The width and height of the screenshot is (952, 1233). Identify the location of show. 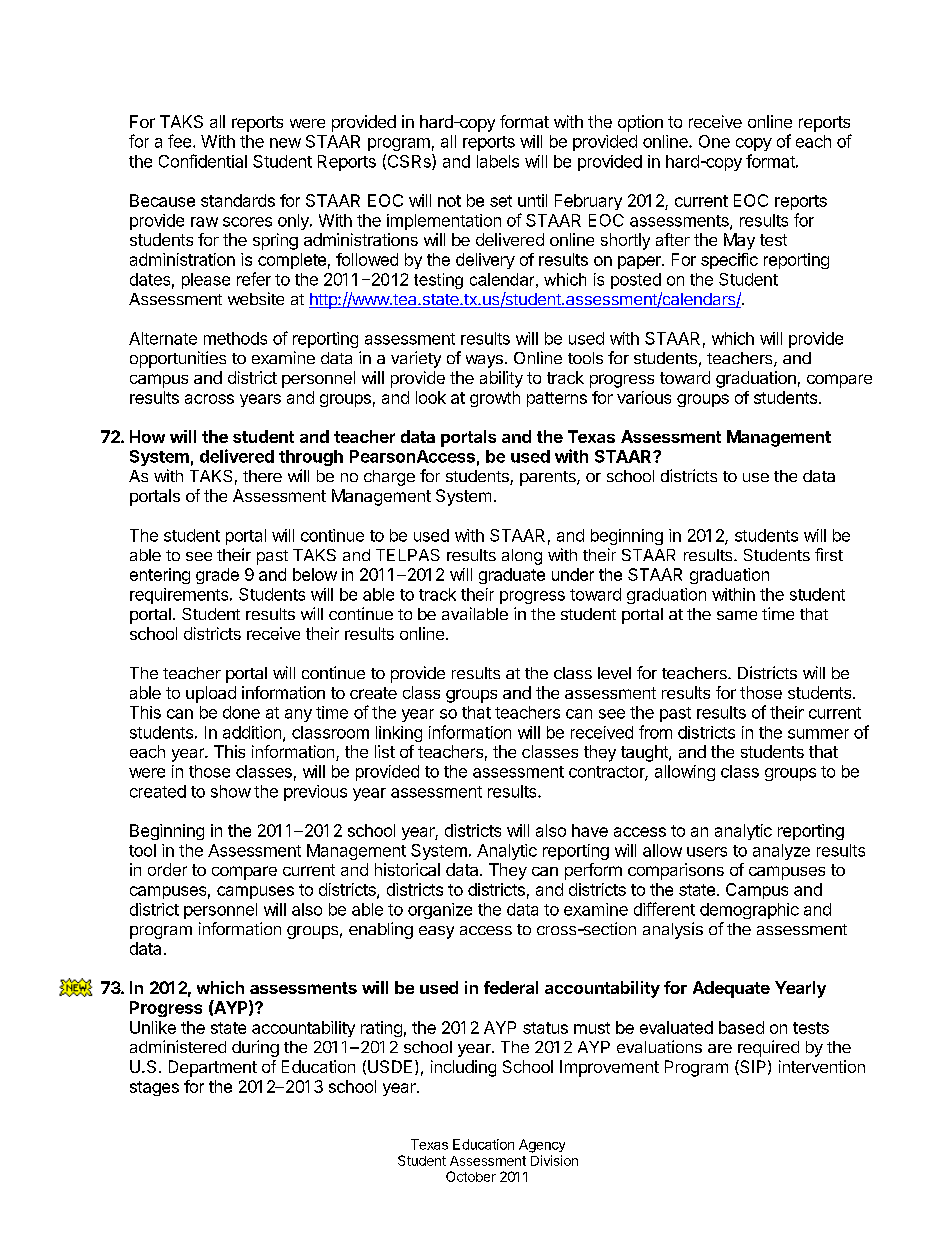
(231, 791).
